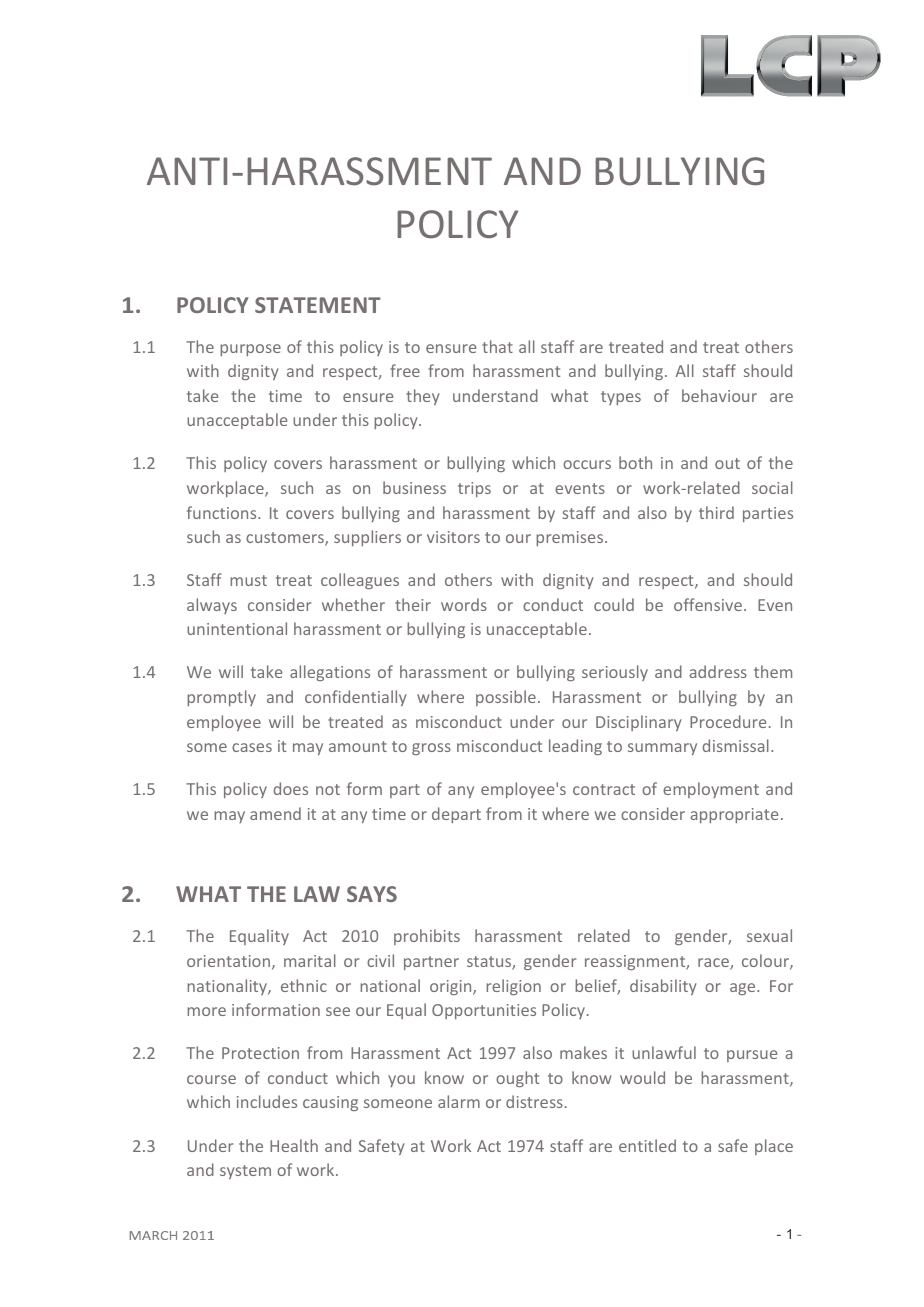 The image size is (924, 1307). Describe the element at coordinates (294, 1145) in the page. I see `Health` at that location.
